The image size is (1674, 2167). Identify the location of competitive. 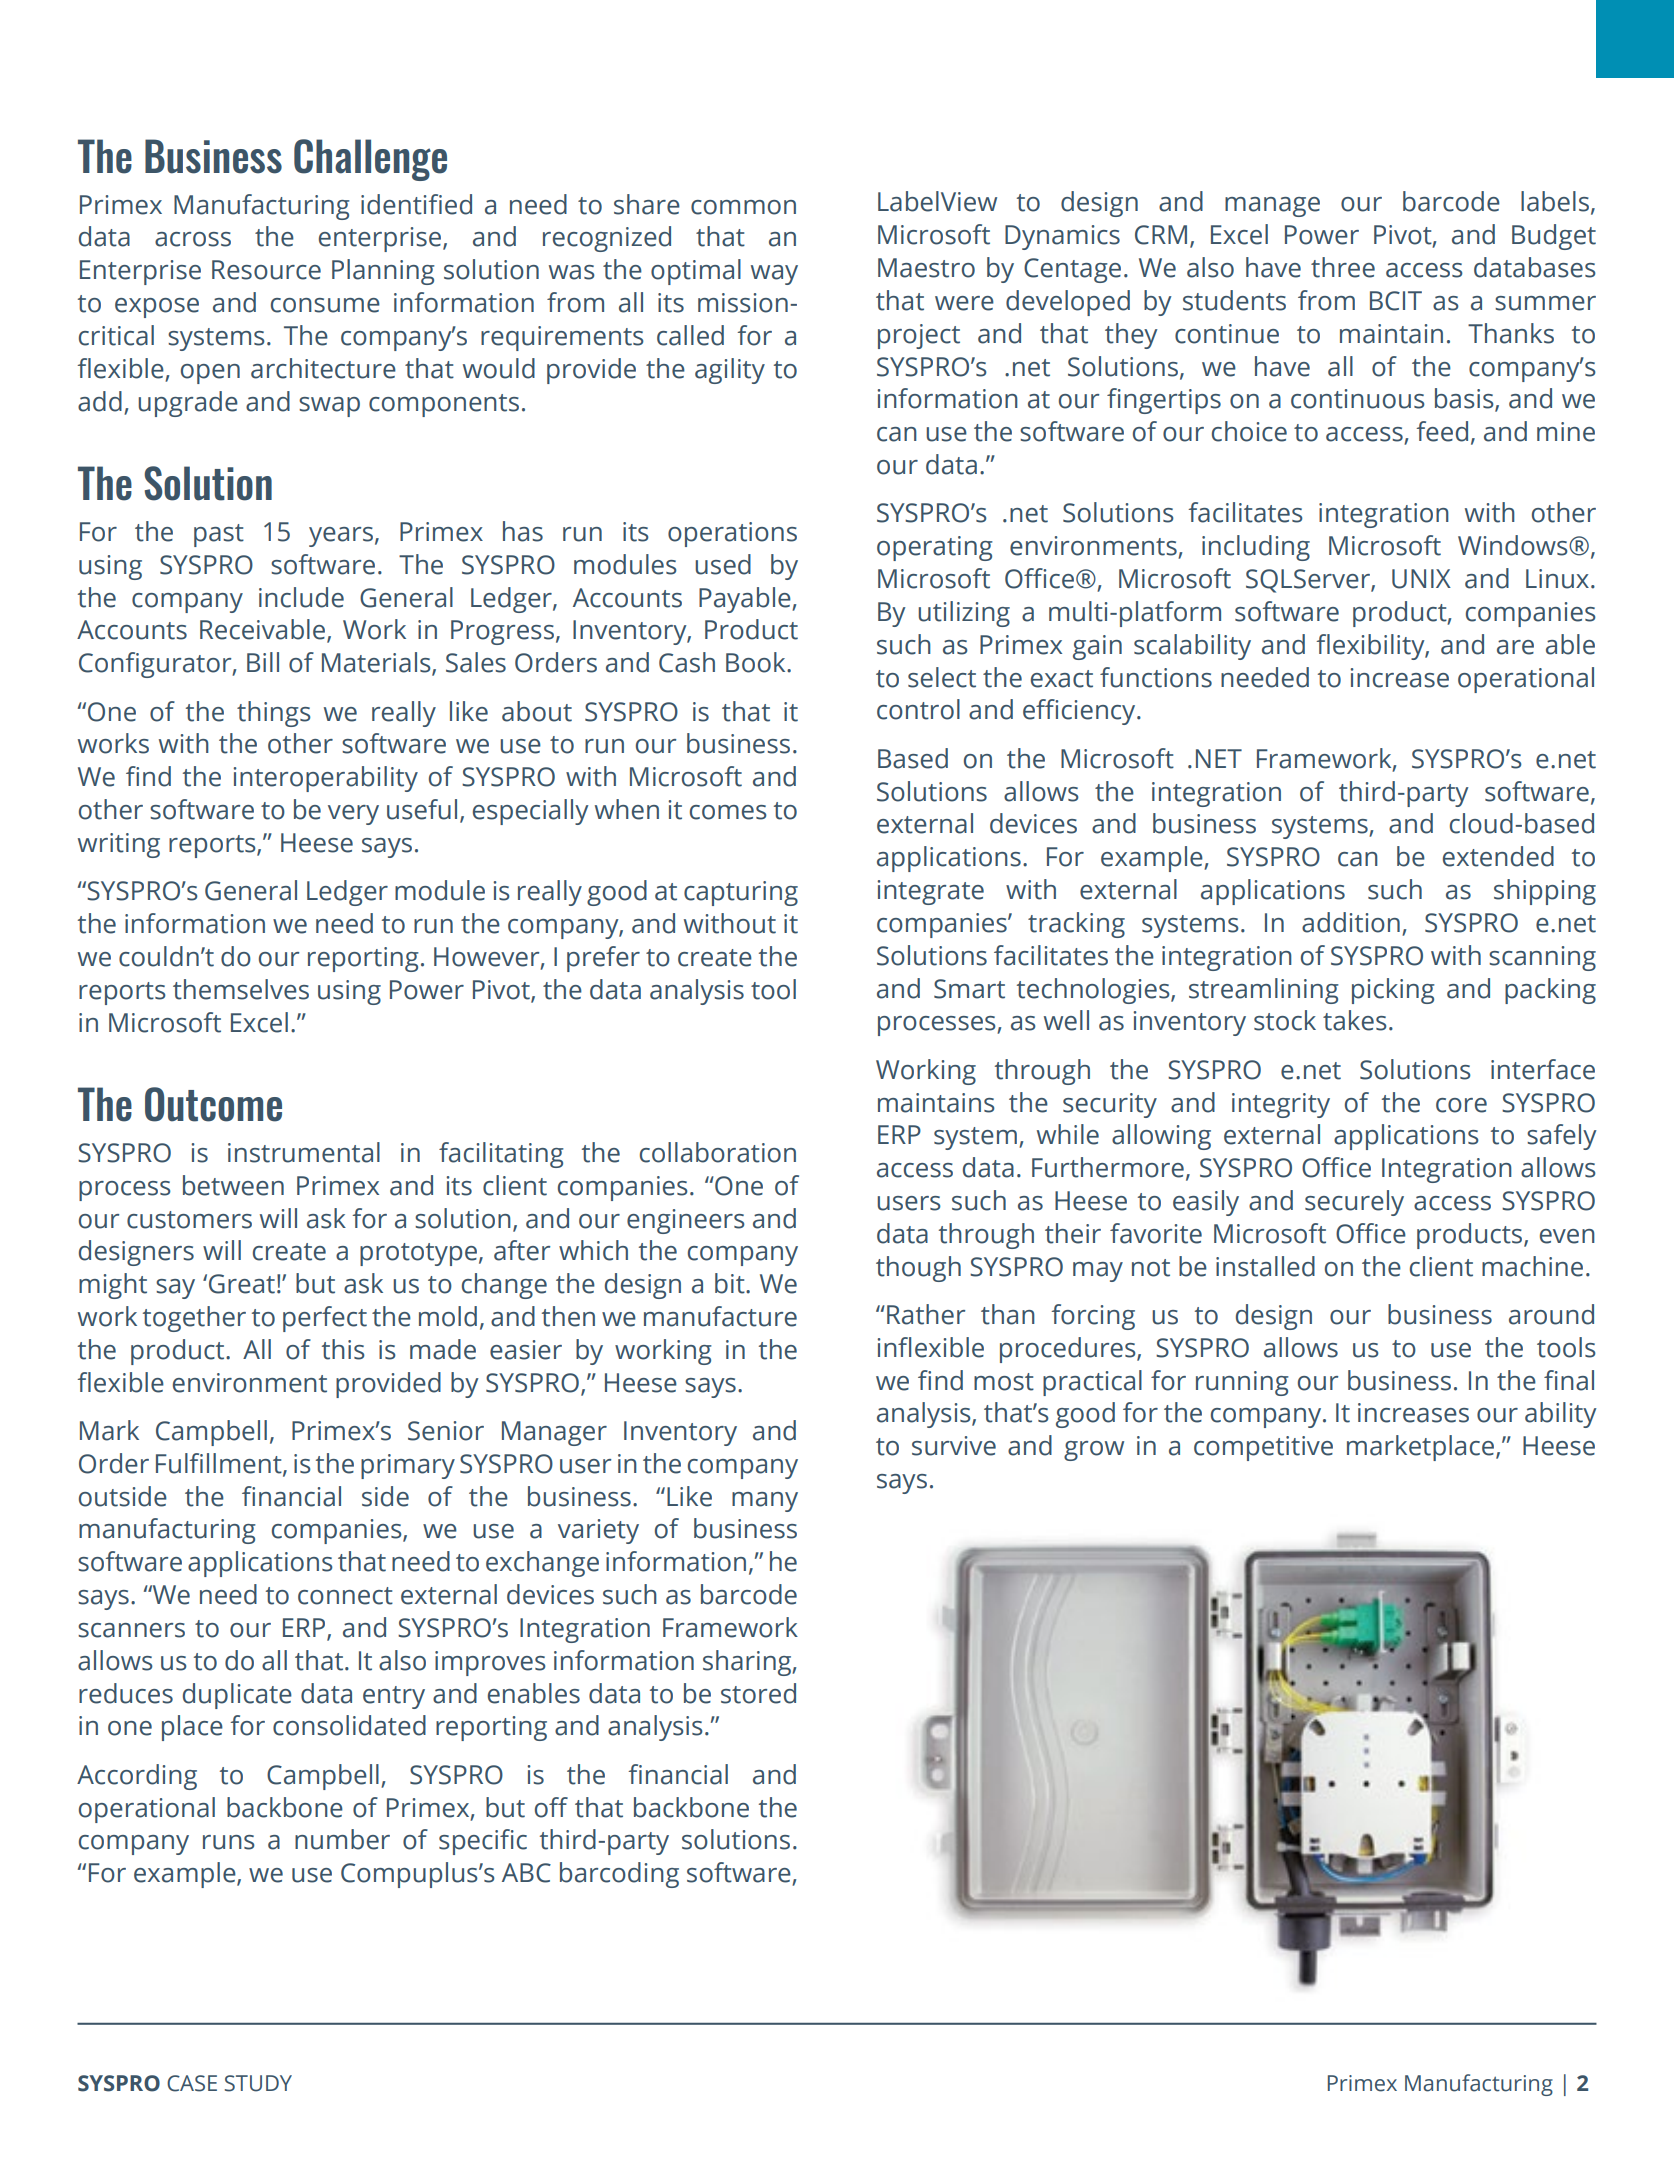
(1263, 1448).
